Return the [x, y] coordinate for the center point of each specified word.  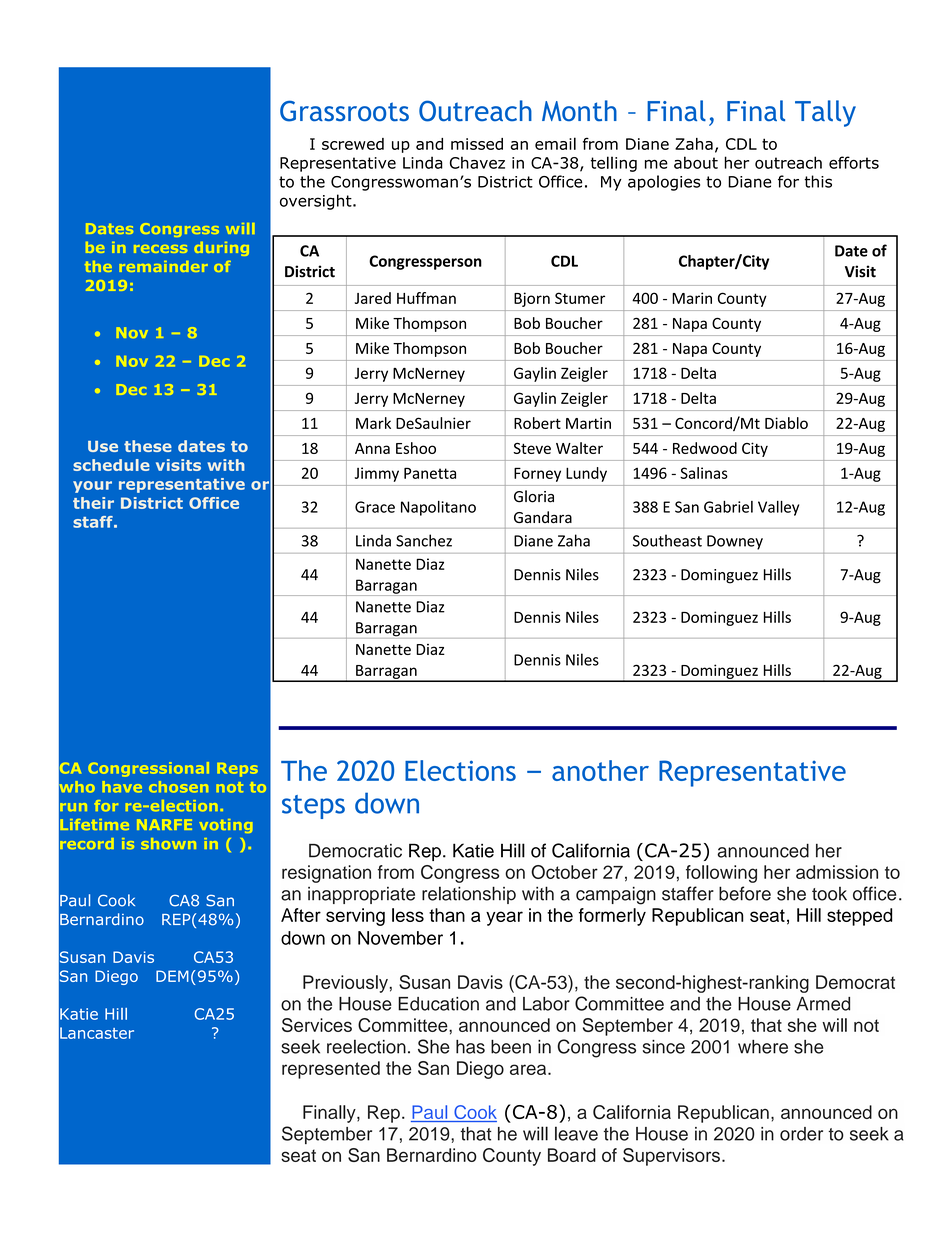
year [504, 918]
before [745, 893]
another [600, 770]
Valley [778, 508]
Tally [825, 113]
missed [477, 144]
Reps [237, 770]
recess [160, 249]
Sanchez [424, 540]
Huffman [426, 298]
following [721, 874]
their [93, 503]
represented [331, 1070]
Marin [692, 298]
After [301, 915]
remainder [163, 266]
